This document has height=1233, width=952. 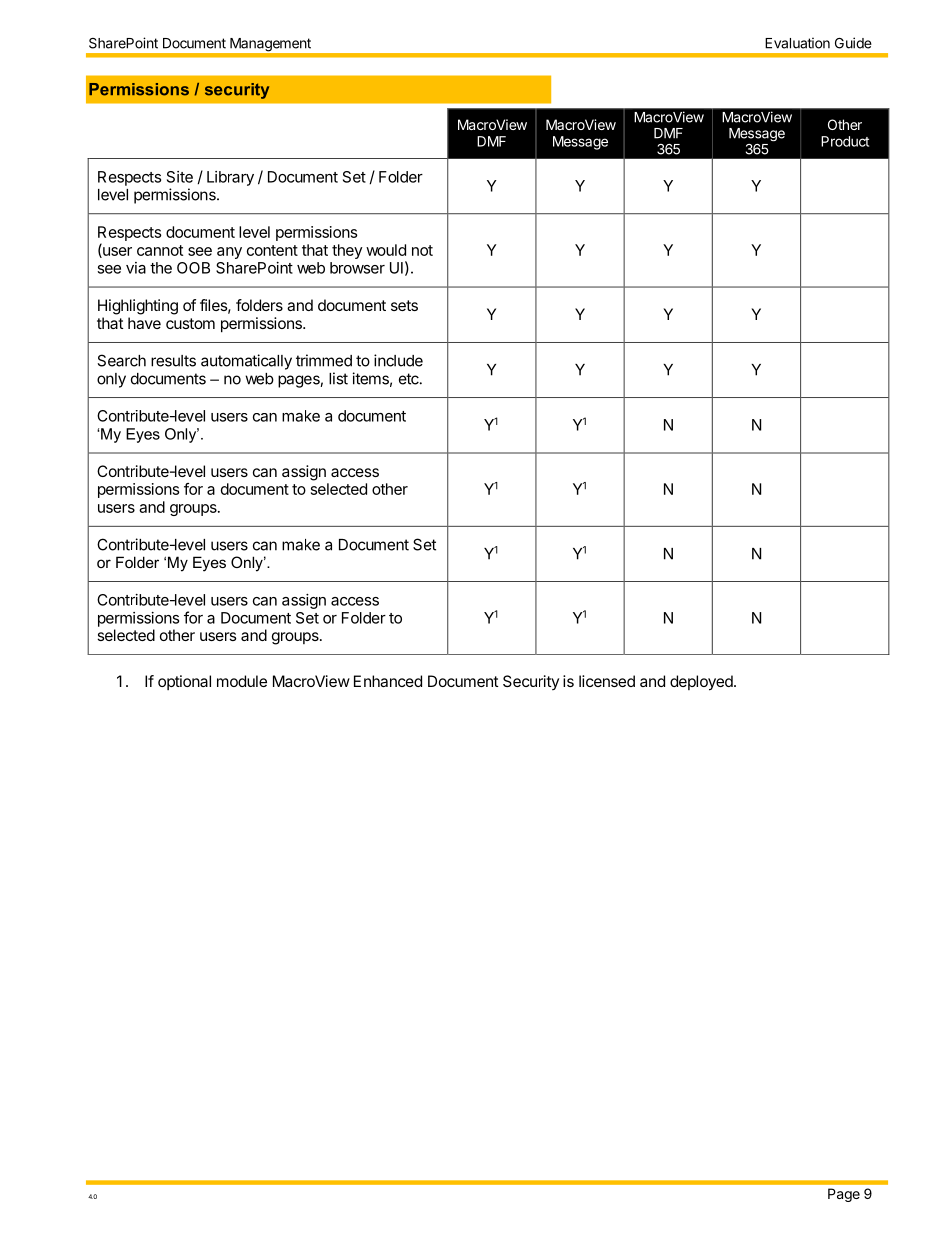 What do you see at coordinates (398, 360) in the document?
I see `include` at bounding box center [398, 360].
